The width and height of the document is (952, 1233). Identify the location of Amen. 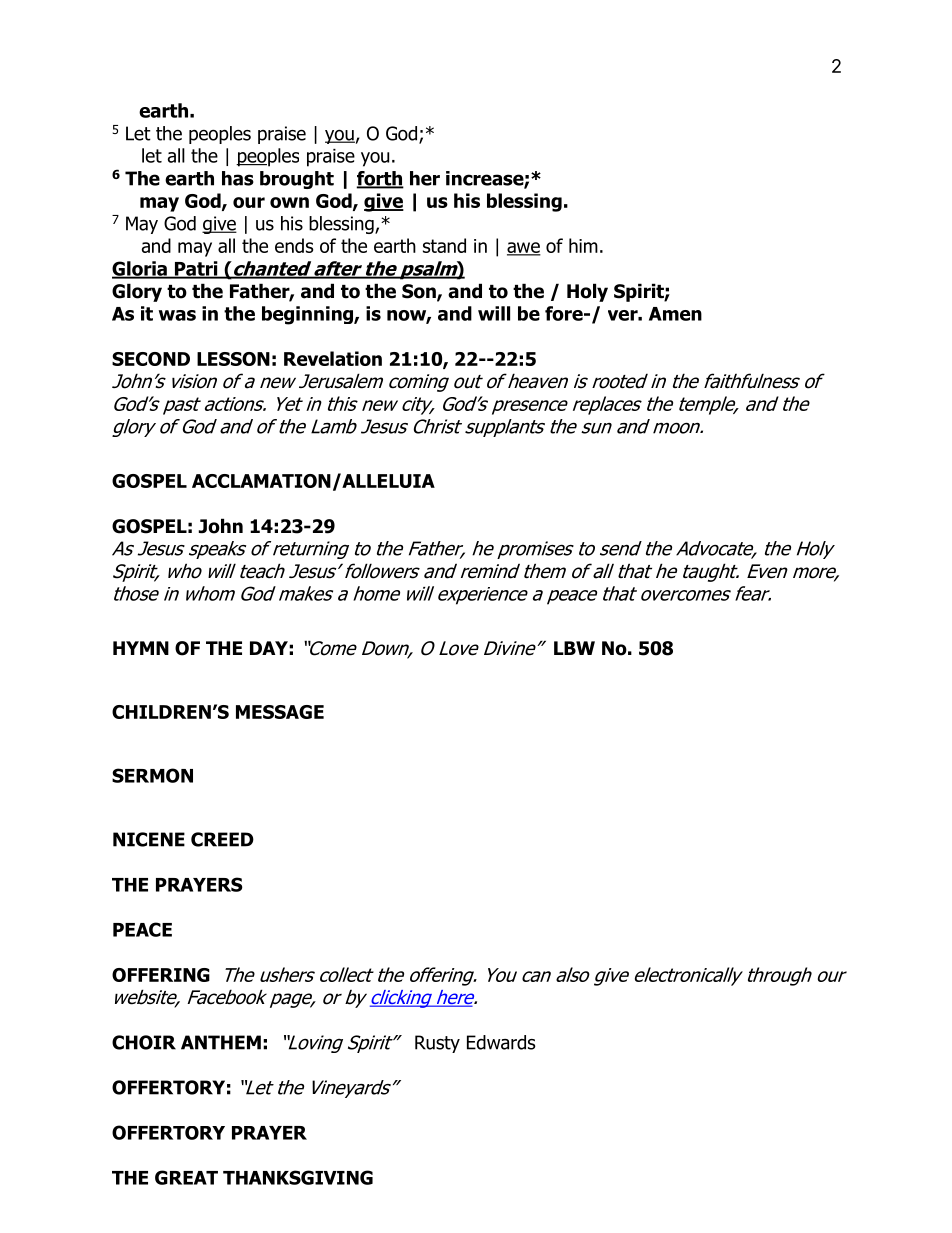
(675, 314).
